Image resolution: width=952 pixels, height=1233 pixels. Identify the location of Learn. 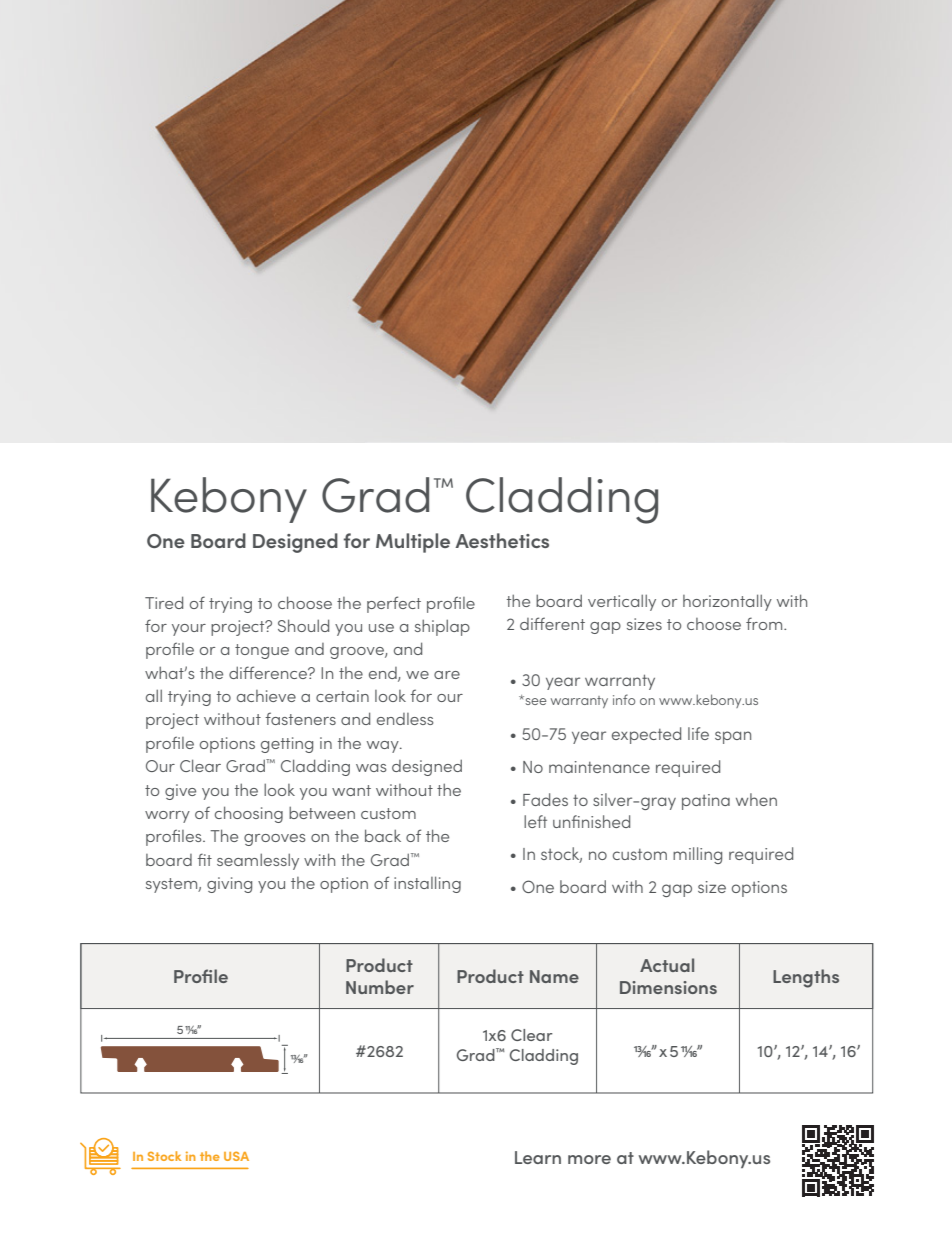
(538, 1157).
